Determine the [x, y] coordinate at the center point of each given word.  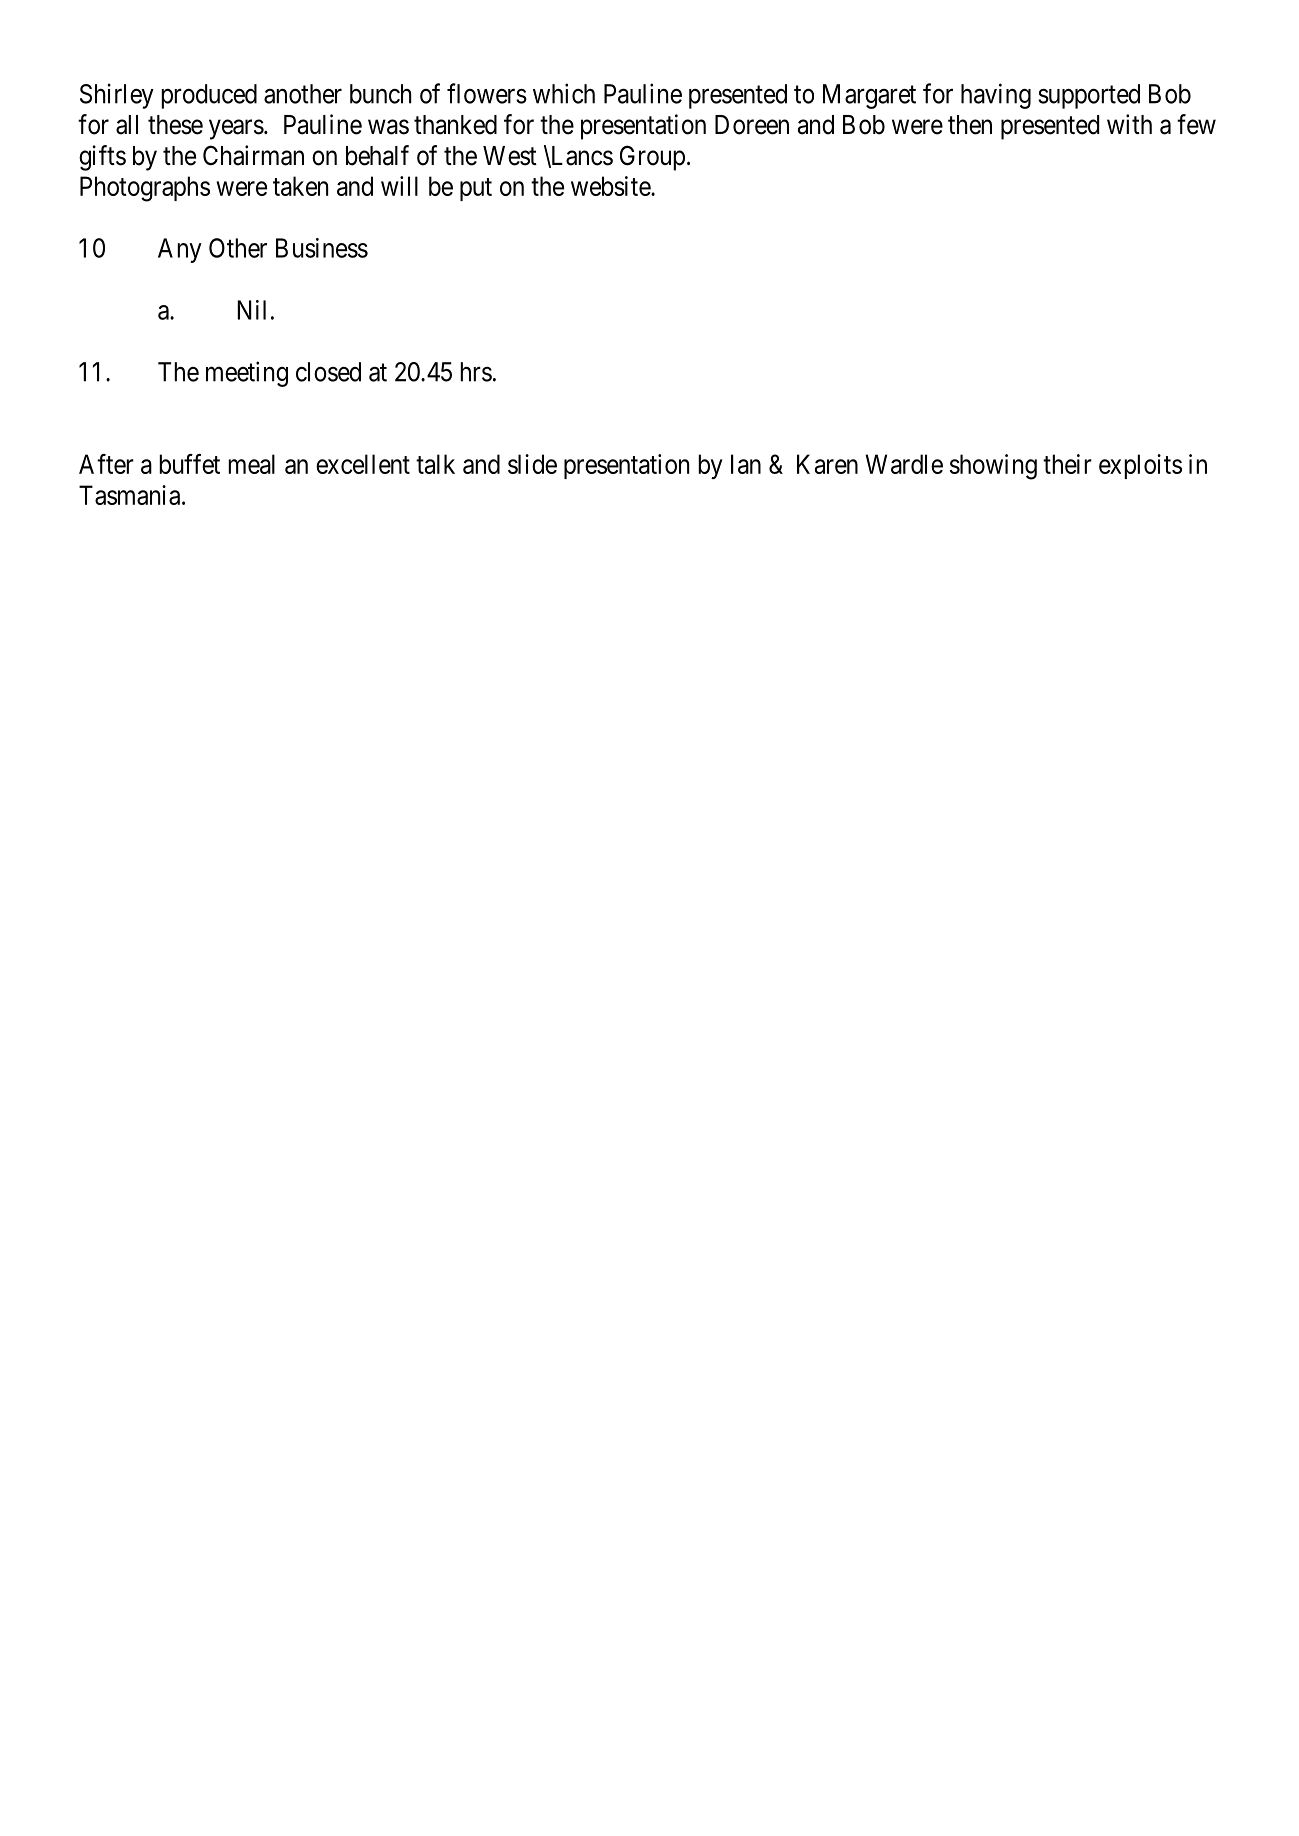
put [476, 189]
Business [322, 248]
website [611, 186]
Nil [251, 310]
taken [300, 186]
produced [209, 96]
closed [328, 372]
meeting [247, 374]
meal [251, 464]
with [1129, 124]
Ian [746, 464]
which [564, 93]
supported [1089, 96]
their [1067, 464]
